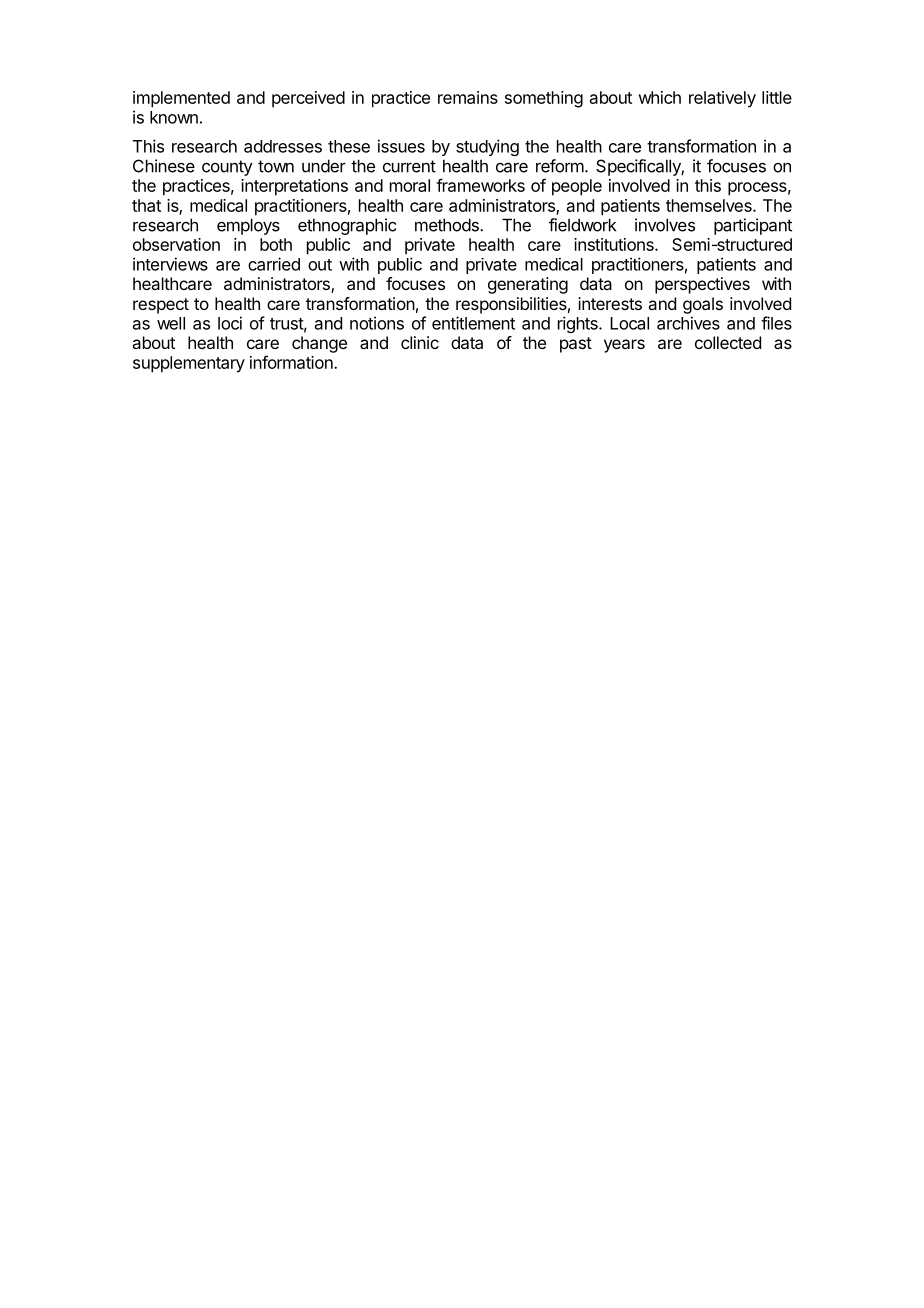  Describe the element at coordinates (473, 323) in the image. I see `entitlement` at that location.
